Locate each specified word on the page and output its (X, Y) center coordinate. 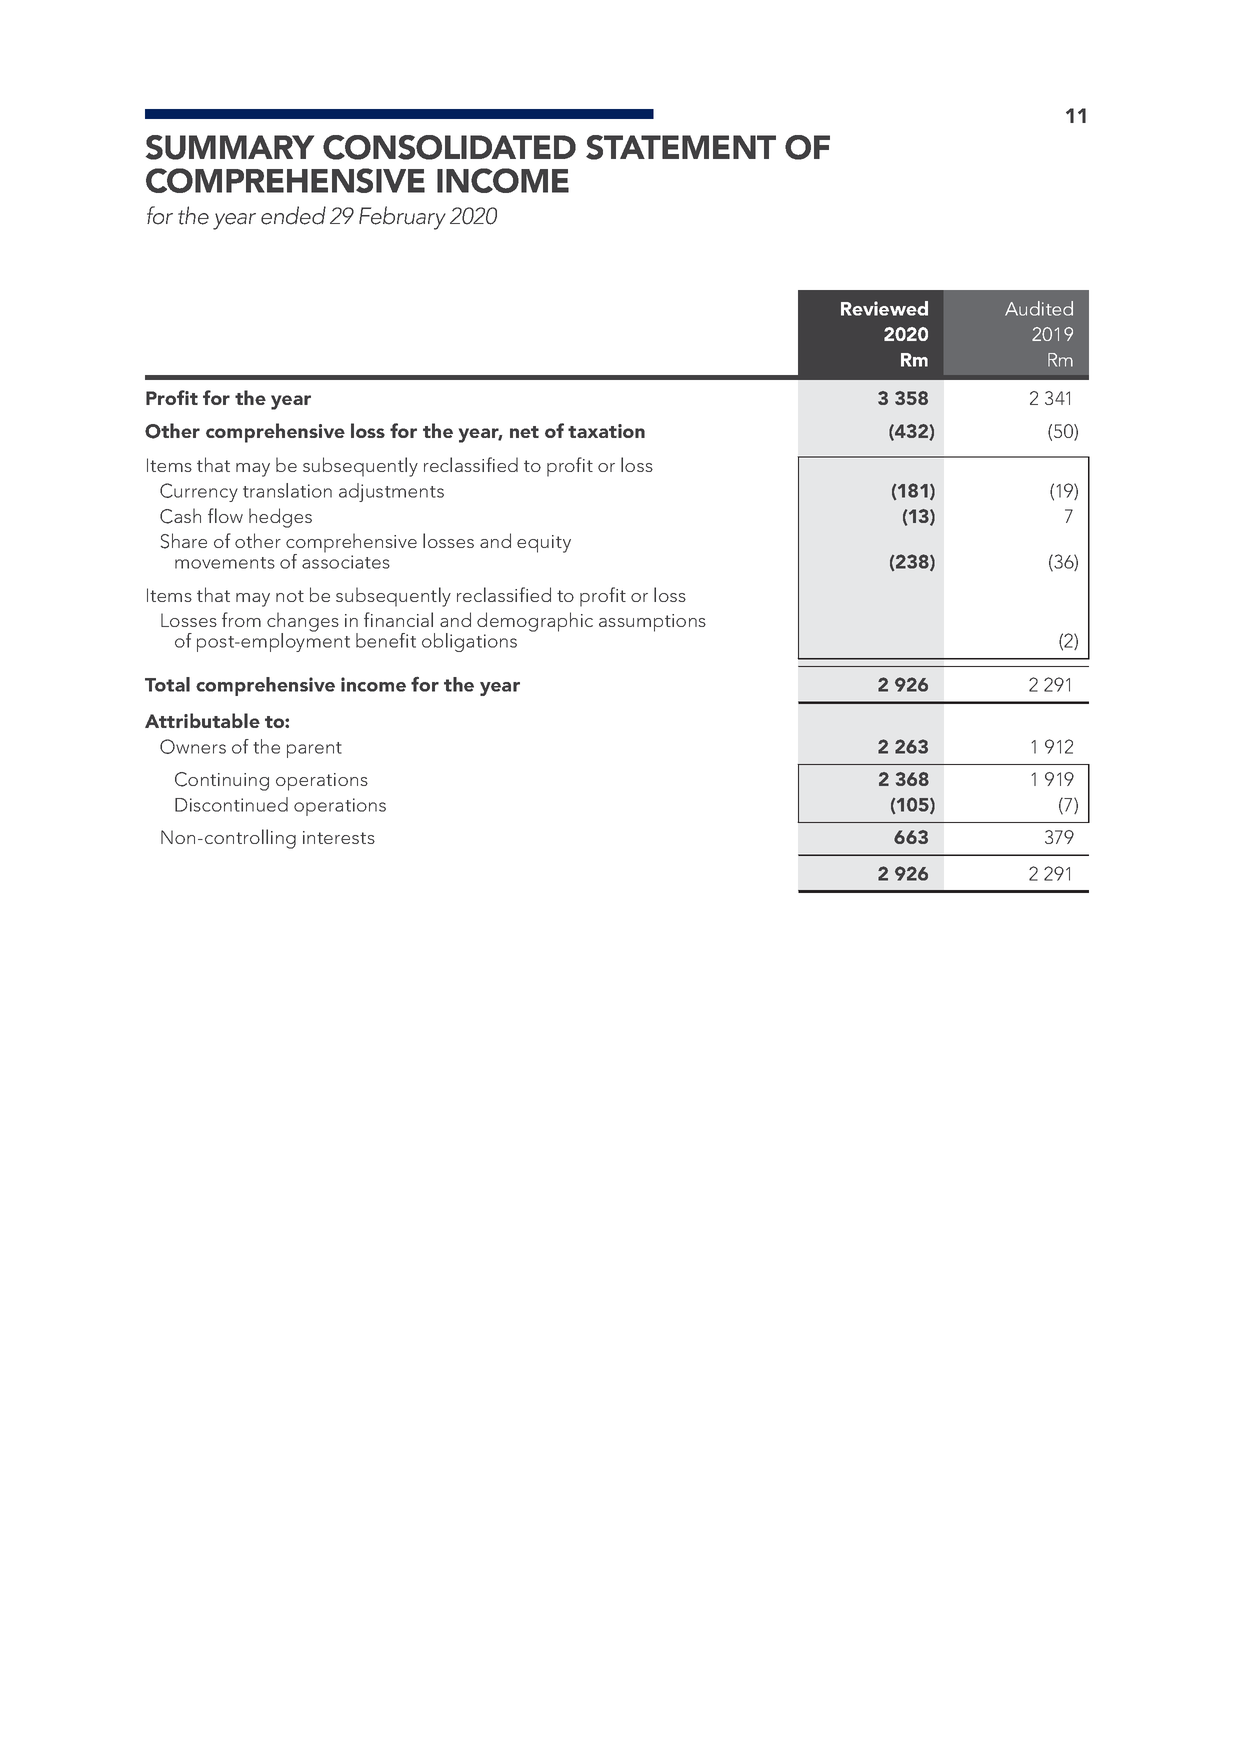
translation (287, 490)
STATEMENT (681, 147)
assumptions (652, 623)
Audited (1039, 308)
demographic (535, 622)
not (290, 596)
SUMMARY (230, 147)
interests (339, 837)
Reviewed (884, 308)
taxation (606, 431)
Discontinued (231, 804)
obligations (469, 642)
